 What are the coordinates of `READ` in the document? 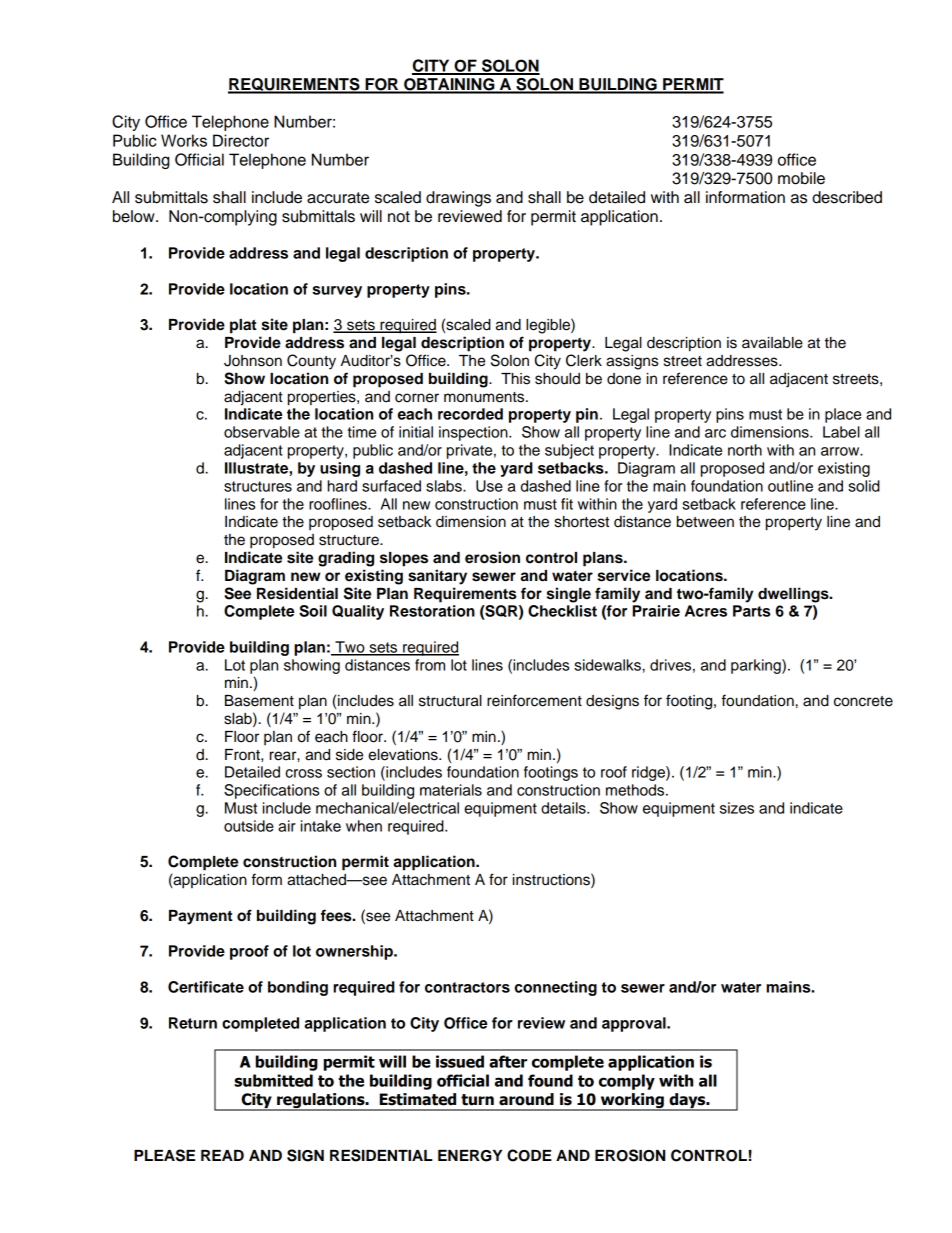 It's located at (222, 1155).
